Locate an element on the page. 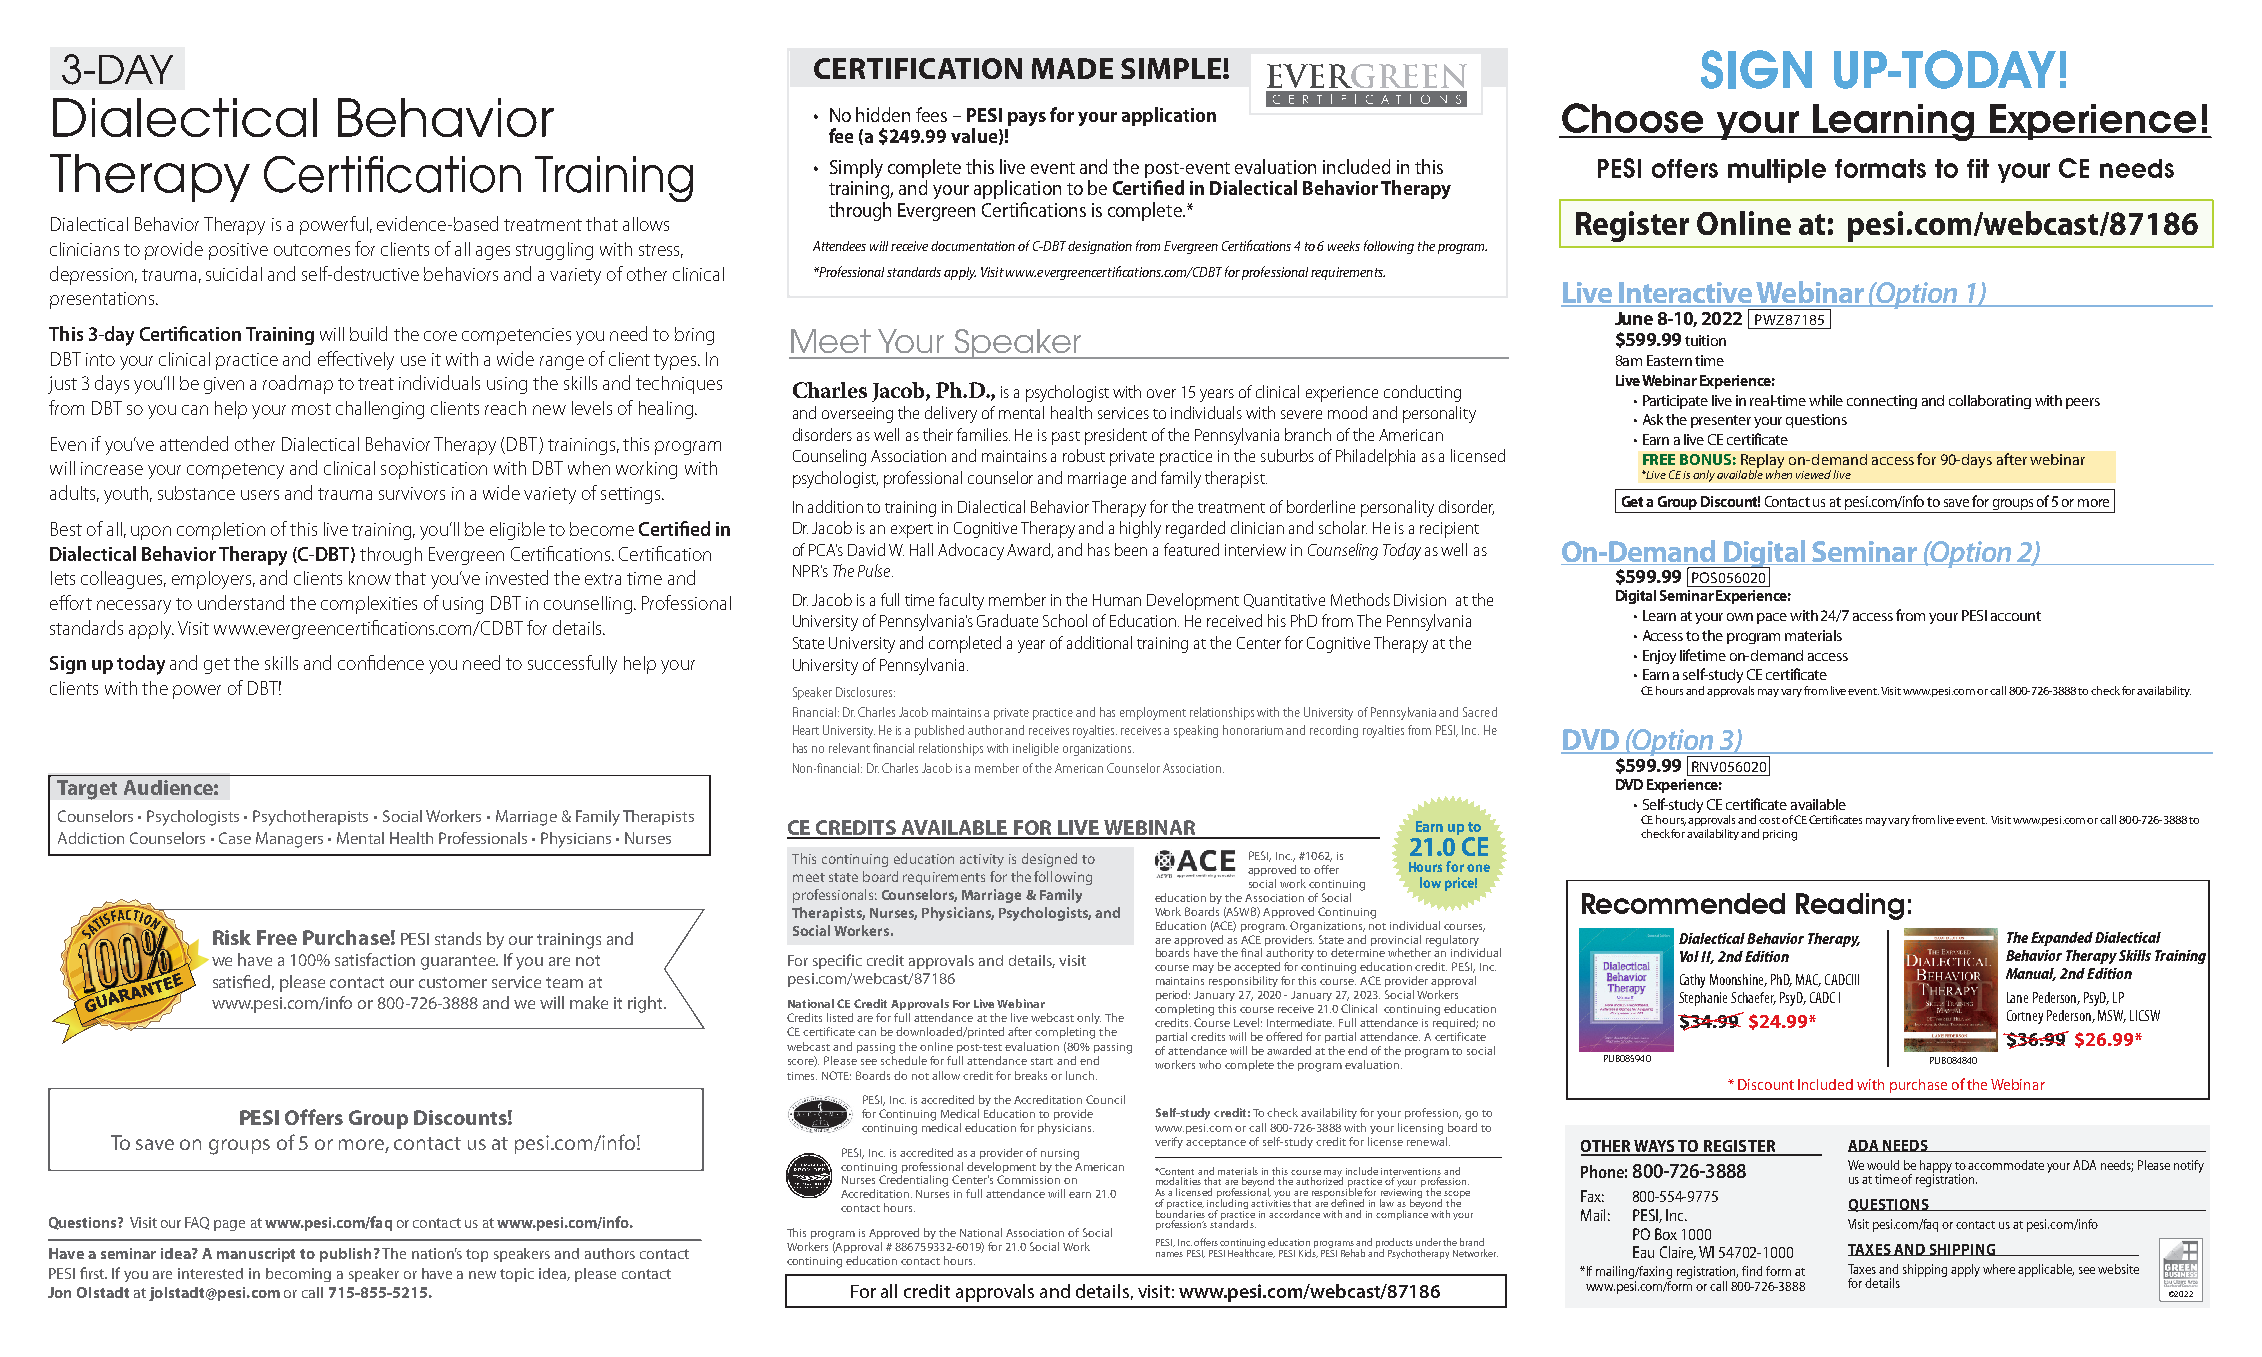 The width and height of the page is (2262, 1357). names is located at coordinates (1169, 1254).
